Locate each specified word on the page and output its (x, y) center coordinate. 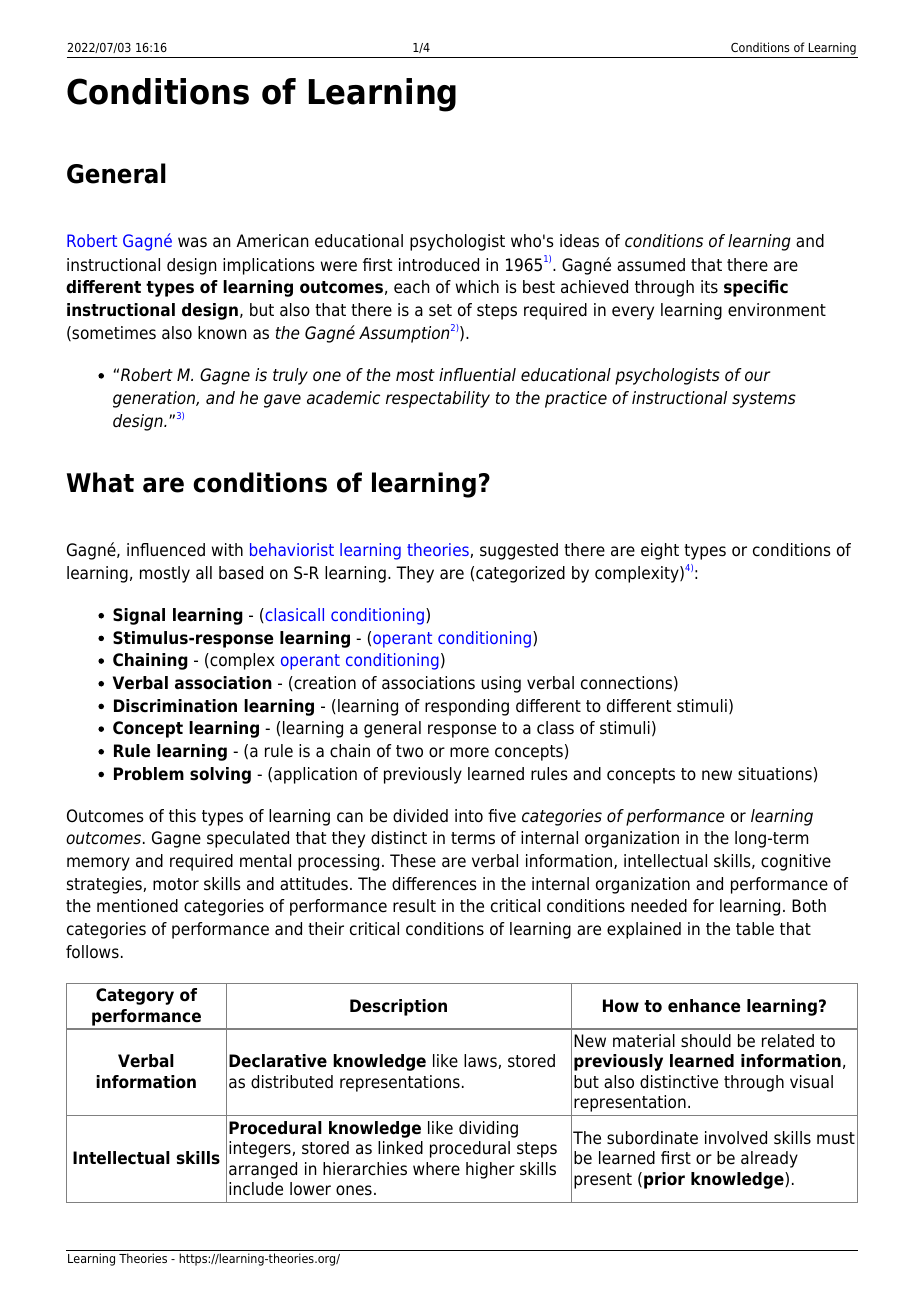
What (100, 482)
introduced (439, 265)
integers (261, 1149)
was (192, 242)
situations (775, 774)
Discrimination (175, 706)
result (414, 906)
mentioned (137, 906)
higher (490, 1170)
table (755, 929)
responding (467, 707)
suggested (519, 551)
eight (660, 551)
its (709, 286)
